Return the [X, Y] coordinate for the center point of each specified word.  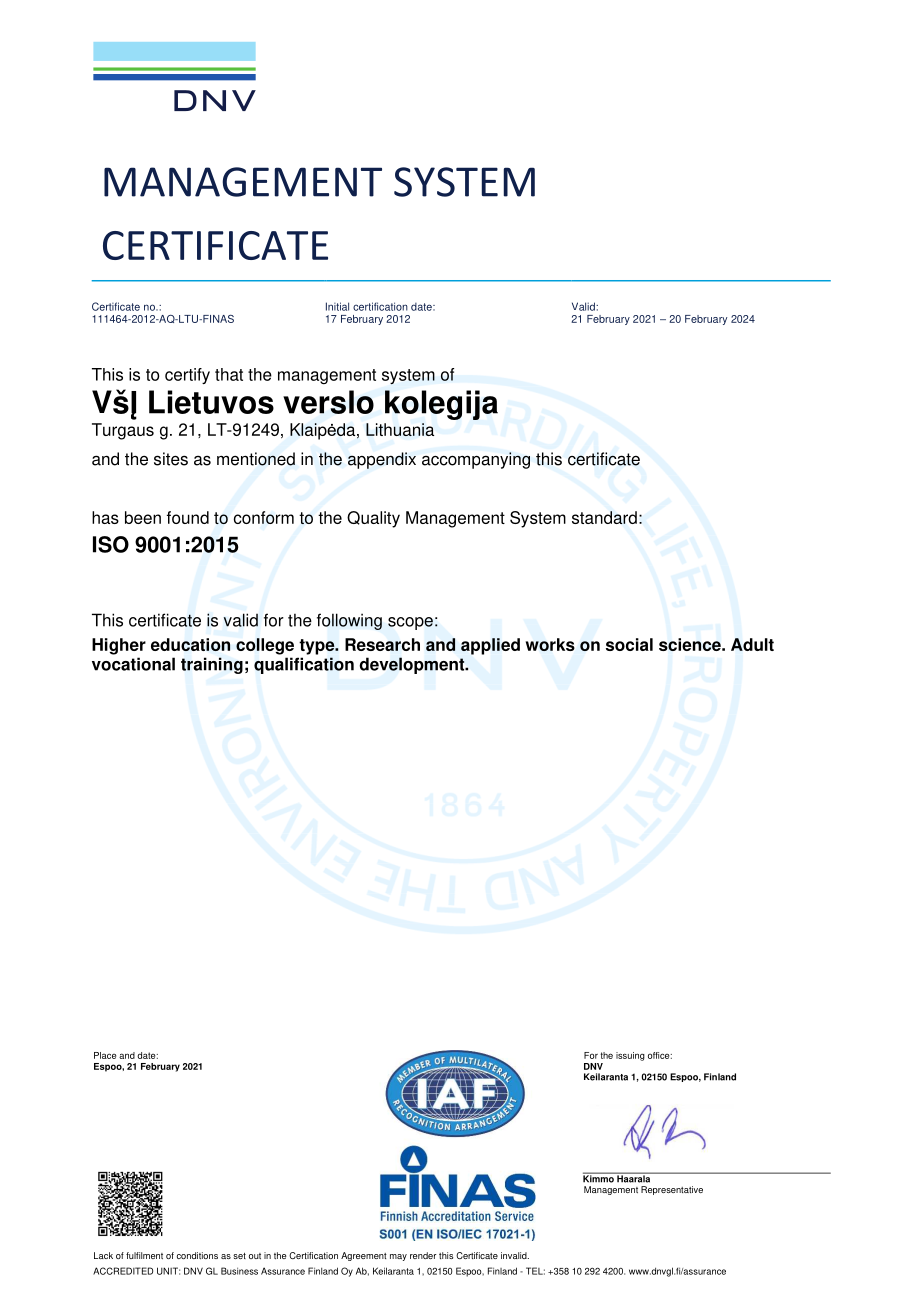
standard [604, 517]
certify [187, 376]
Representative [672, 1190]
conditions [197, 1255]
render [423, 1255]
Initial [337, 306]
